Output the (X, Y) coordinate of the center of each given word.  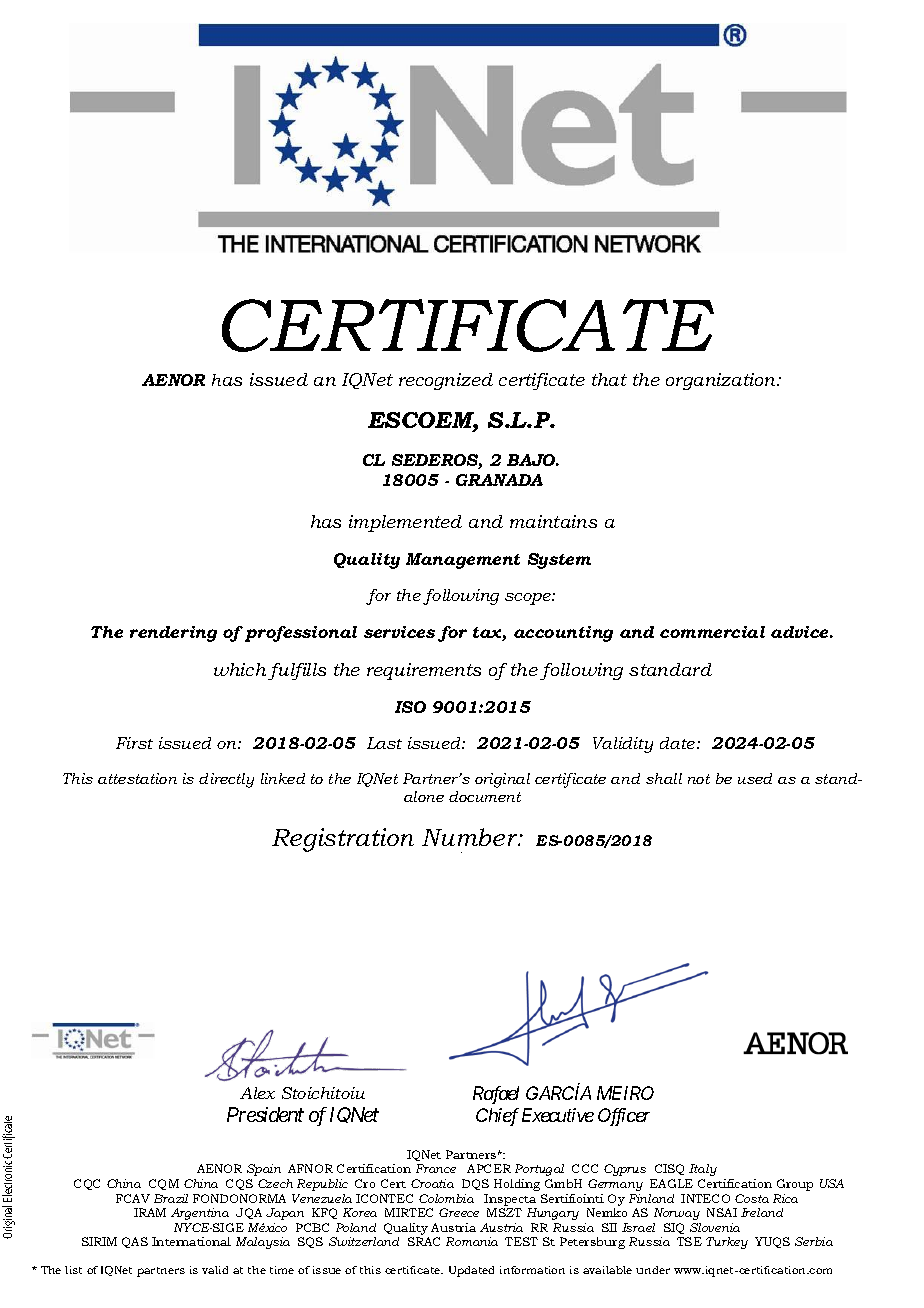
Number (471, 837)
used (755, 778)
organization (722, 381)
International (191, 1241)
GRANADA (499, 480)
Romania (472, 1241)
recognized (446, 381)
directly (226, 780)
